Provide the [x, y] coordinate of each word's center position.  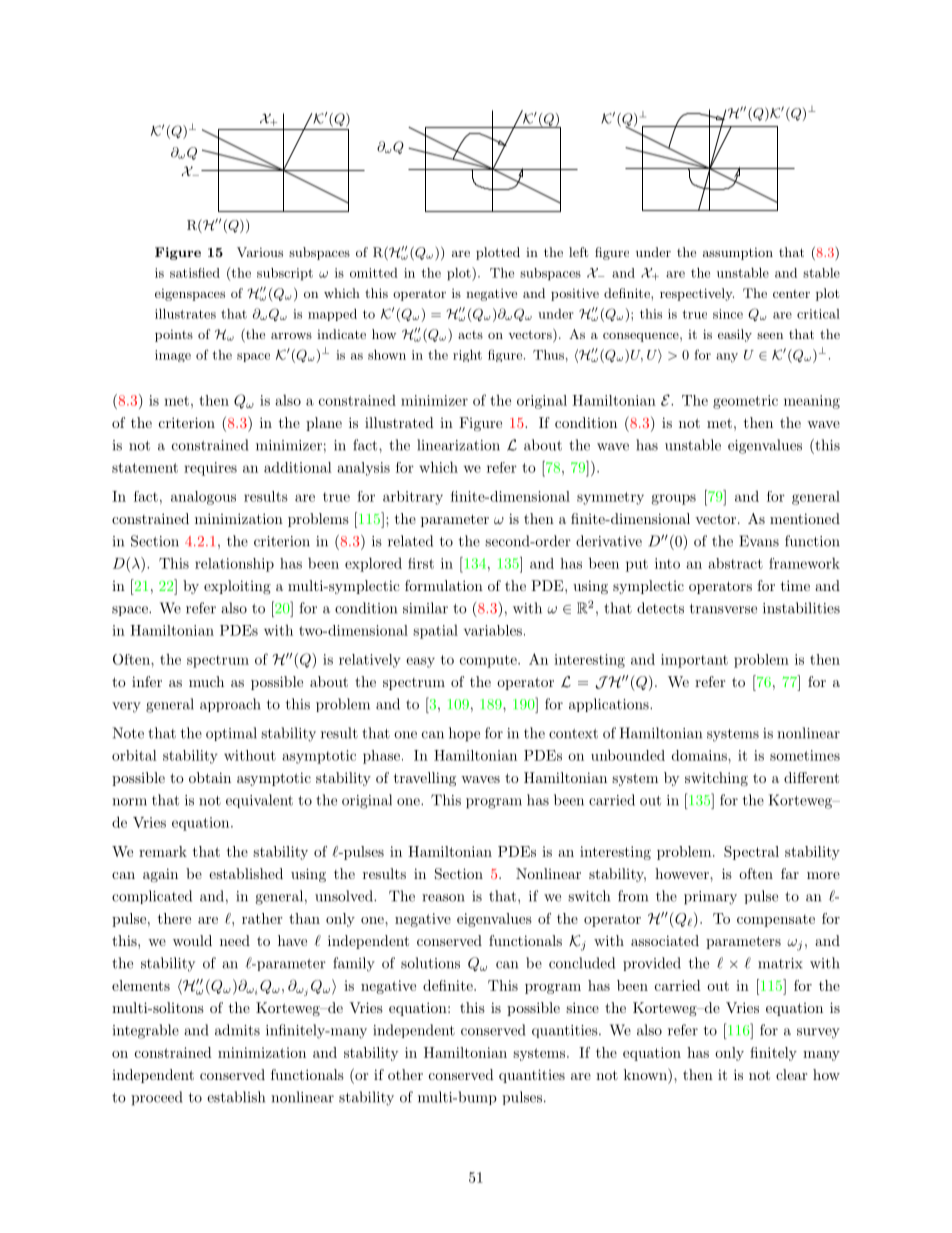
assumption [738, 254]
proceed [156, 1098]
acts [470, 335]
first [421, 563]
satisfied [195, 273]
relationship [234, 565]
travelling [425, 779]
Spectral [751, 853]
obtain [210, 777]
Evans [759, 541]
